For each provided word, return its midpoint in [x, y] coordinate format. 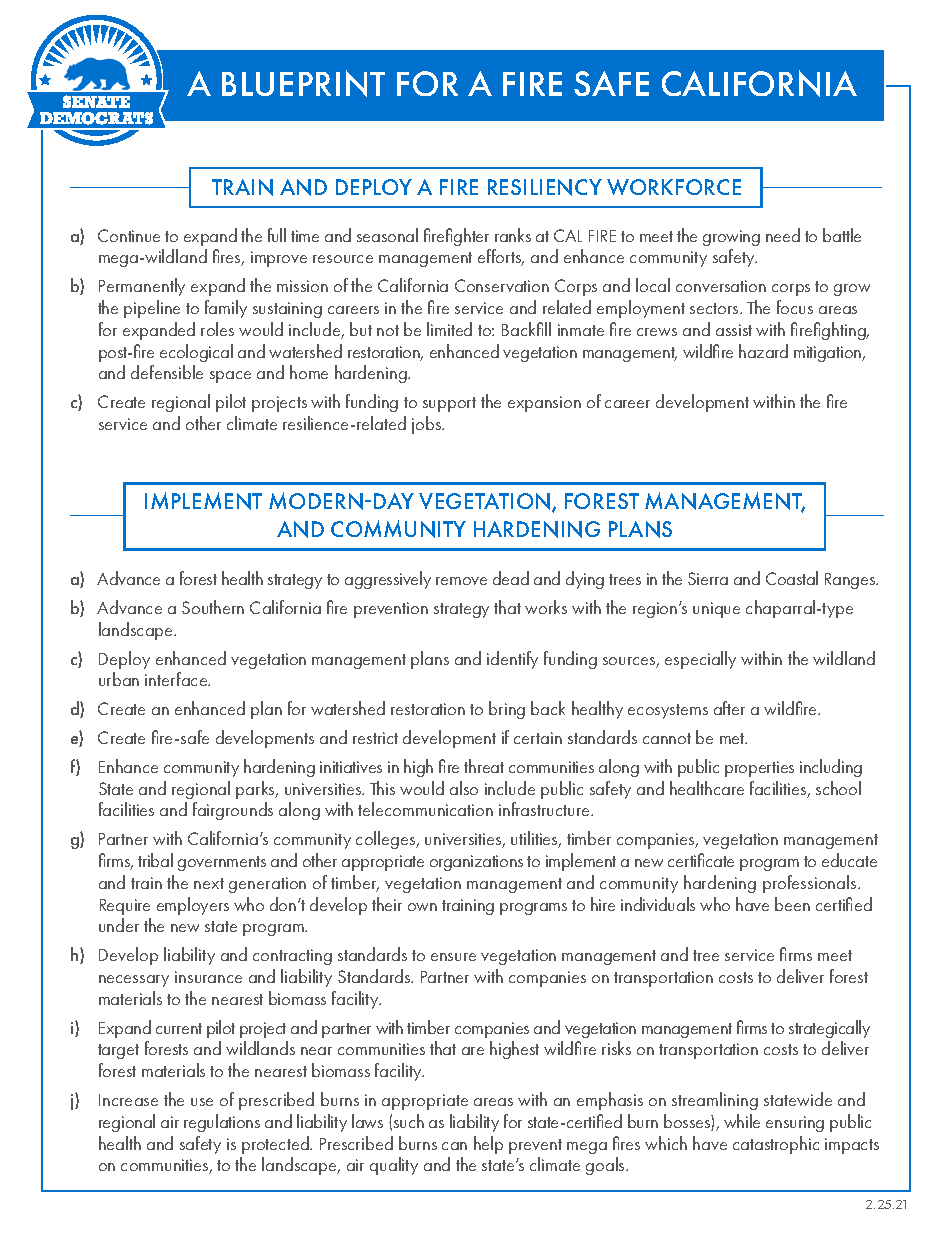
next [209, 883]
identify [512, 660]
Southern [213, 607]
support [449, 404]
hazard [763, 351]
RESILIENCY [545, 187]
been [792, 904]
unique [716, 610]
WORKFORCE [674, 187]
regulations [222, 1123]
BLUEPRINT [303, 83]
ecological [196, 353]
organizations [476, 863]
